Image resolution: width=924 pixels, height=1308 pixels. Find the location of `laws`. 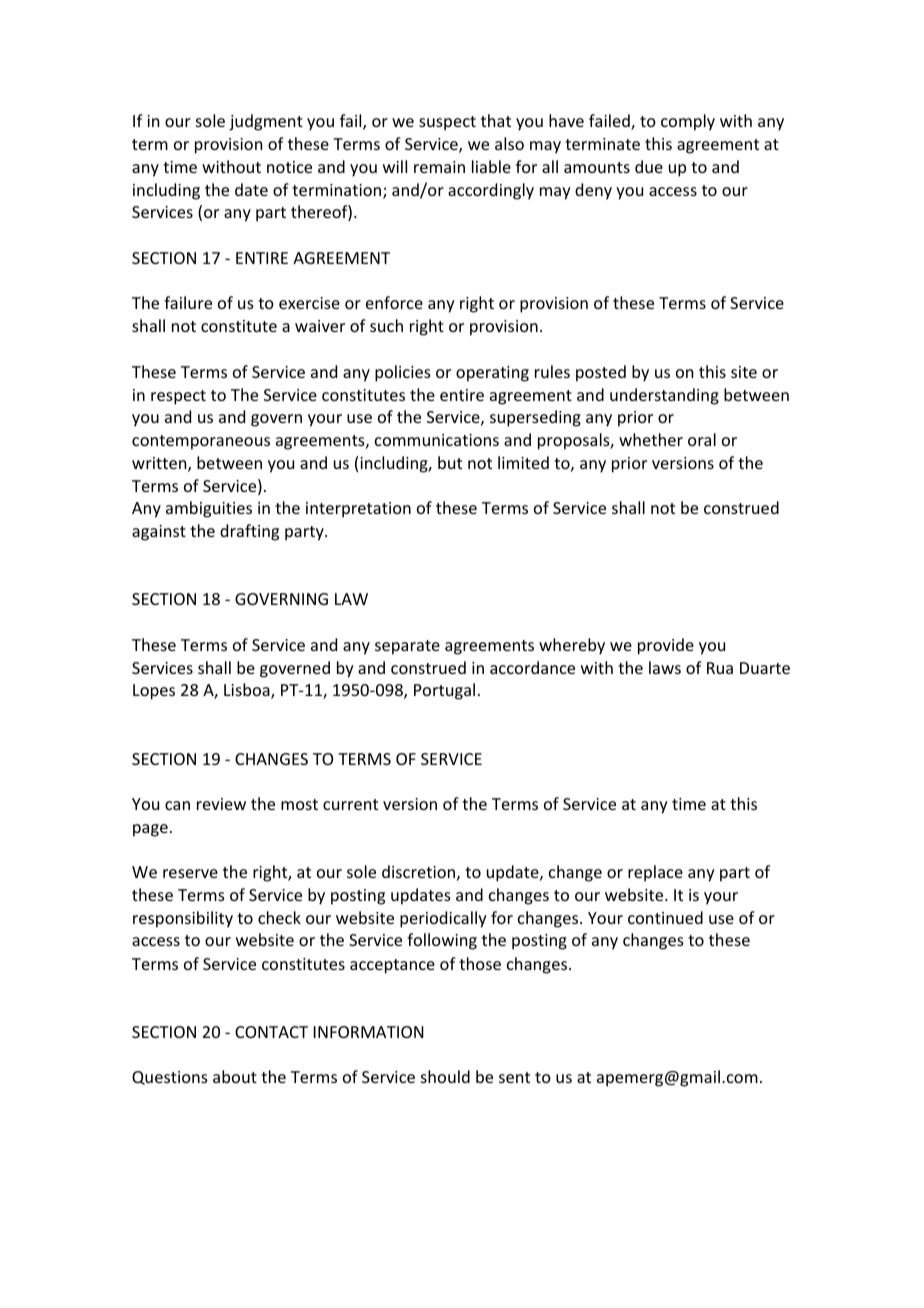

laws is located at coordinates (665, 667).
